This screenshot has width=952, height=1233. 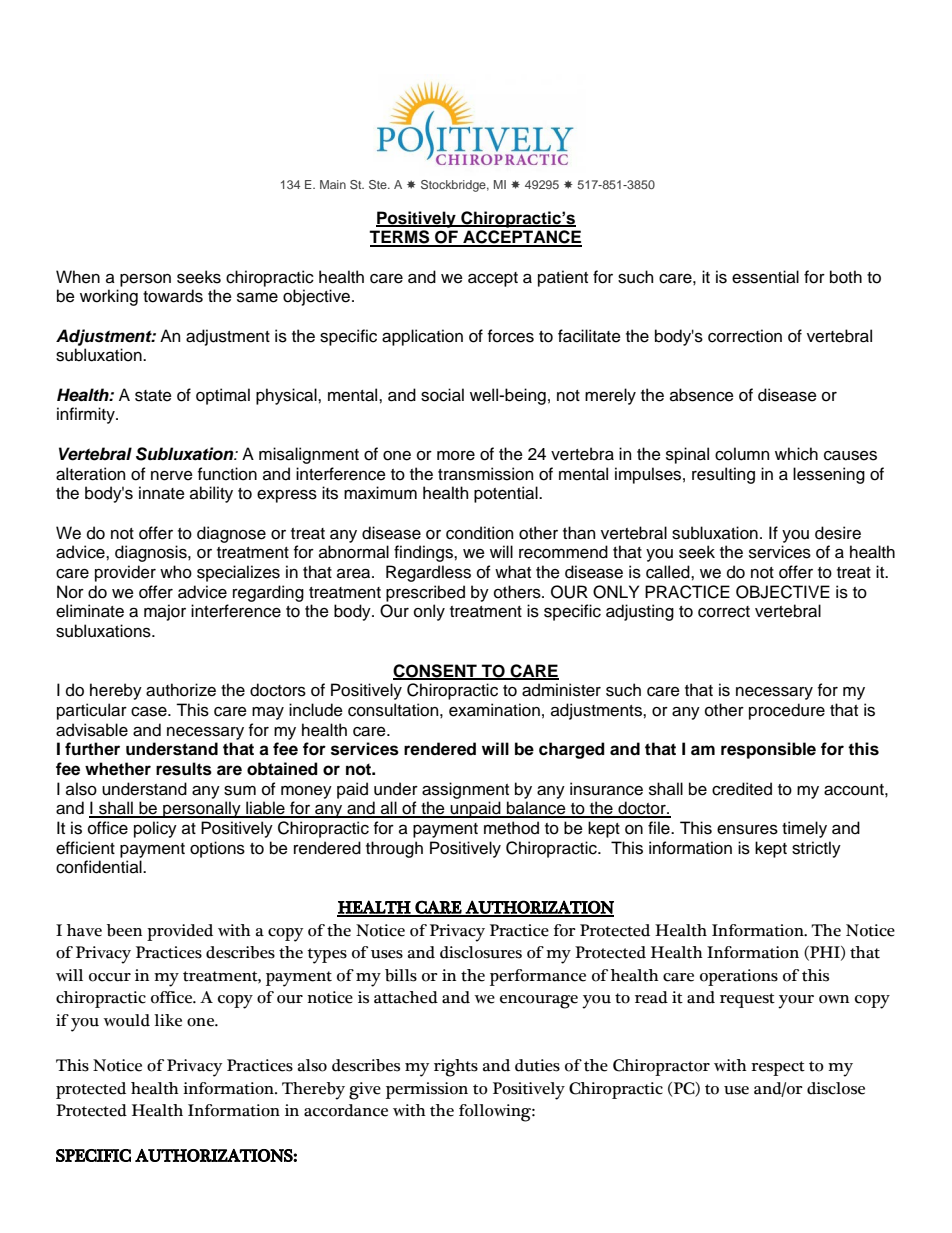 I want to click on procedure, so click(x=787, y=711).
